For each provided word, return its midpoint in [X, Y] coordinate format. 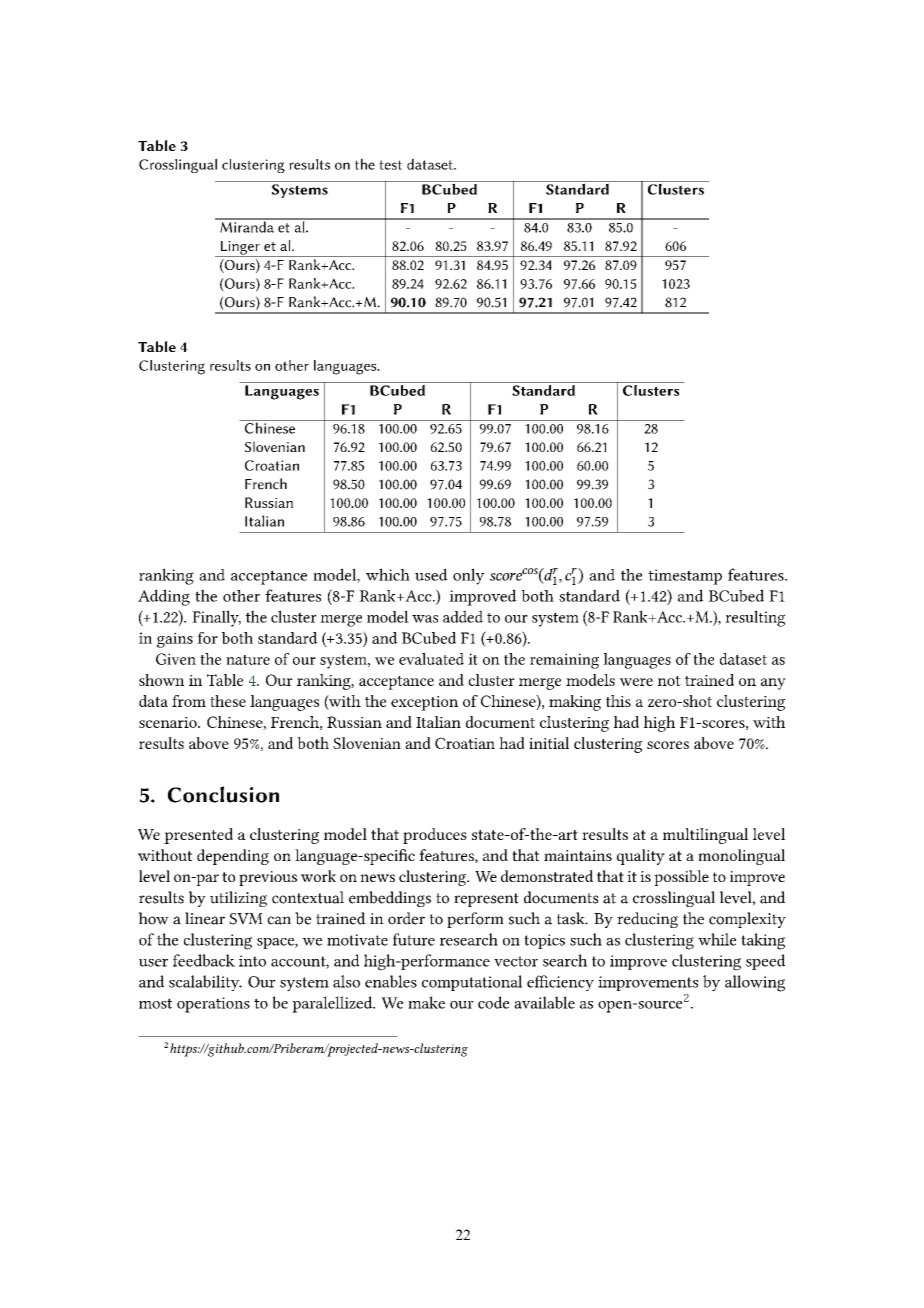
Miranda [247, 226]
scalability [205, 983]
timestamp [685, 577]
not [669, 681]
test [390, 165]
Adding [164, 597]
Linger [240, 249]
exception [424, 703]
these [228, 701]
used [431, 574]
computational [472, 983]
